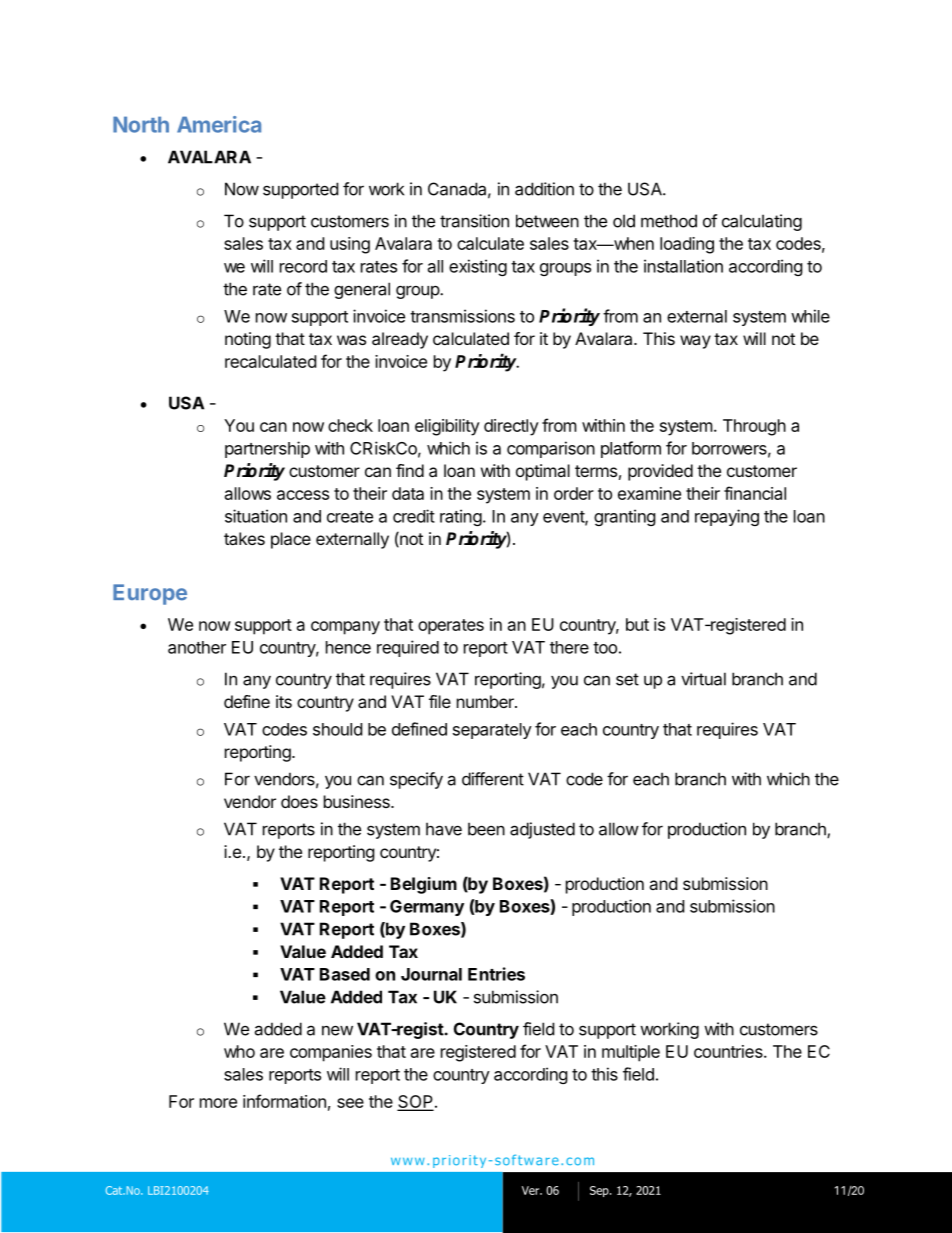  Describe the element at coordinates (703, 679) in the document. I see `virtual` at that location.
